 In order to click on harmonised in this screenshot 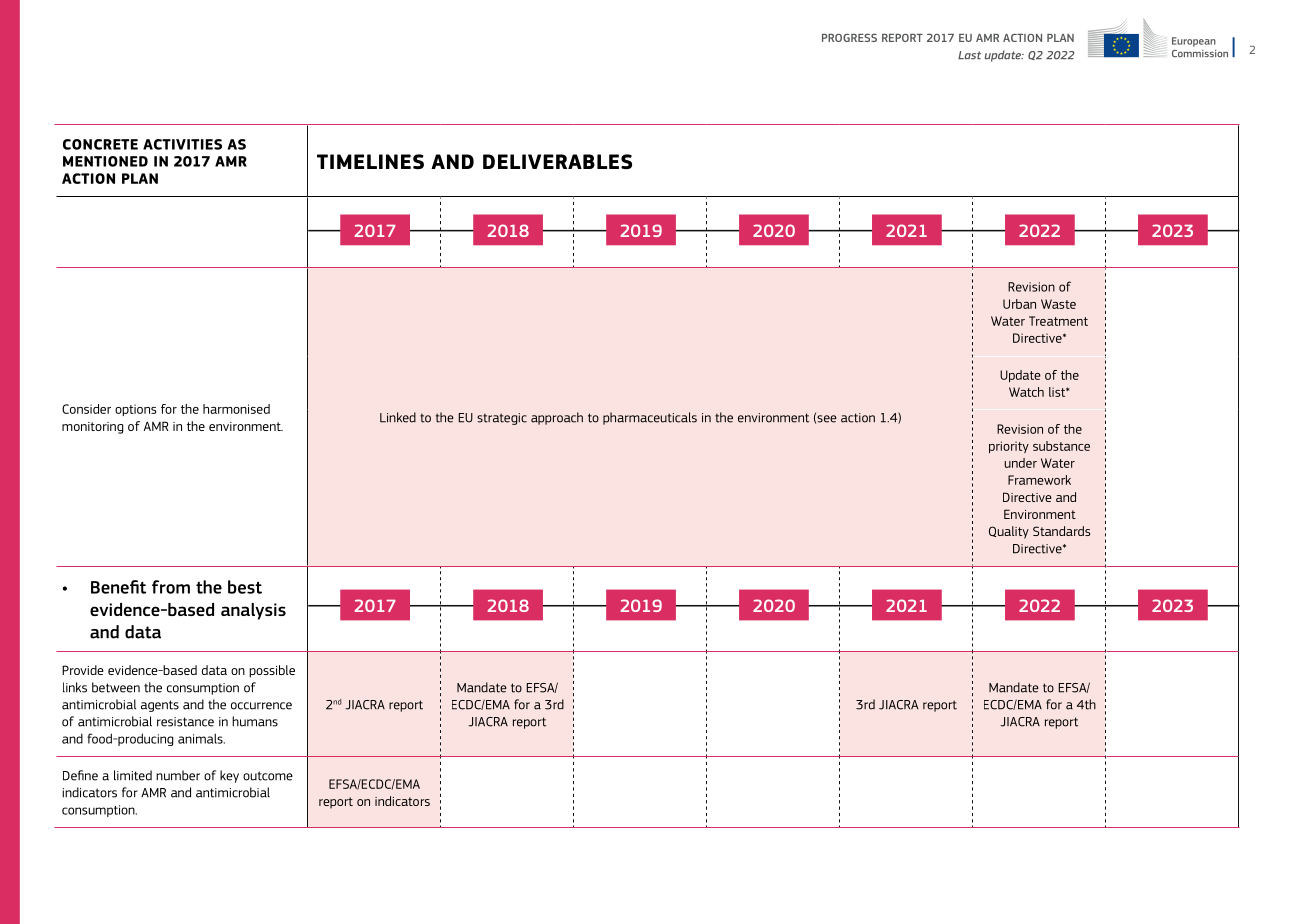, I will do `click(236, 409)`.
